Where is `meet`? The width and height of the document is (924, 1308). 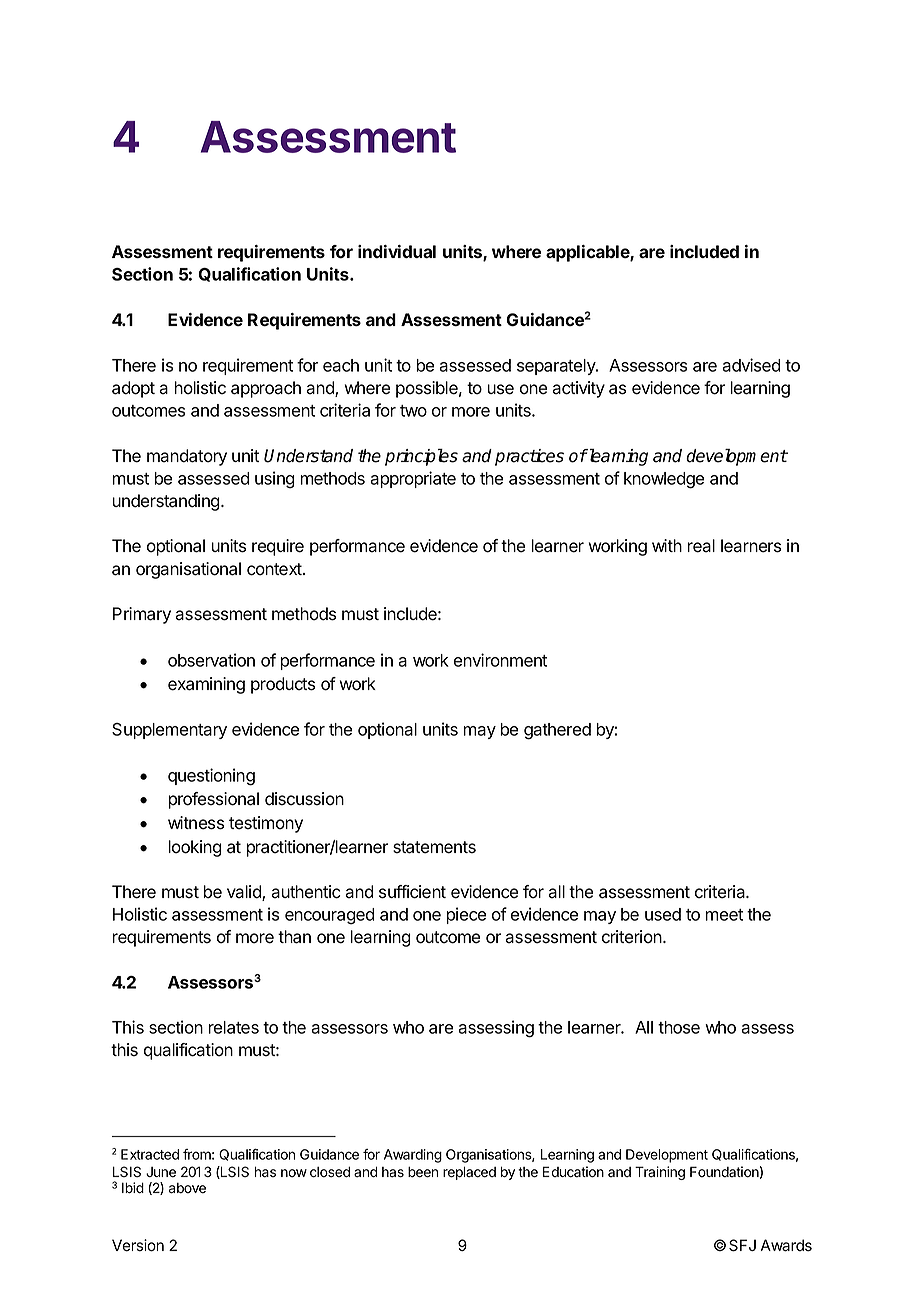 meet is located at coordinates (724, 915).
